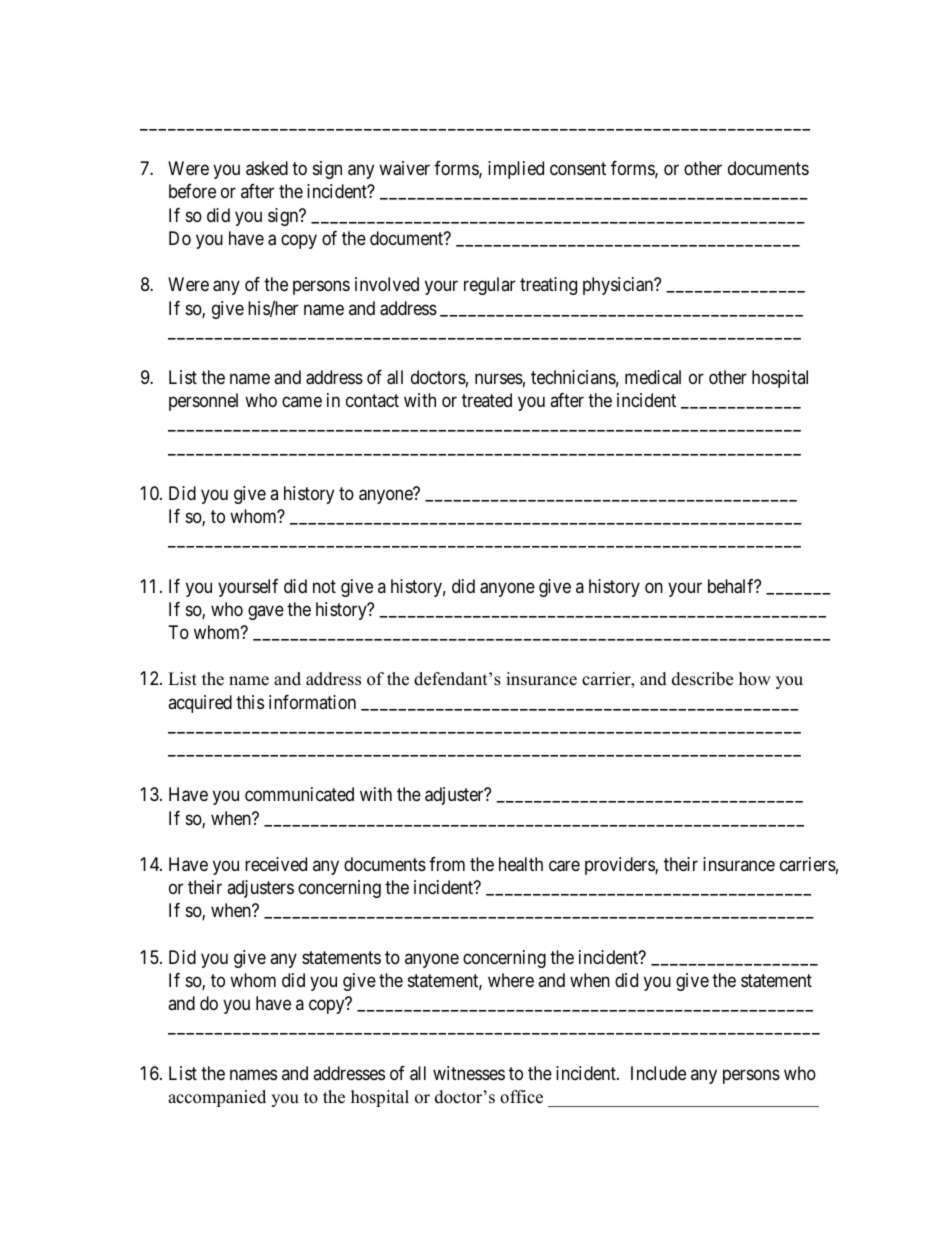 This screenshot has width=952, height=1233. What do you see at coordinates (487, 400) in the screenshot?
I see `treated` at bounding box center [487, 400].
